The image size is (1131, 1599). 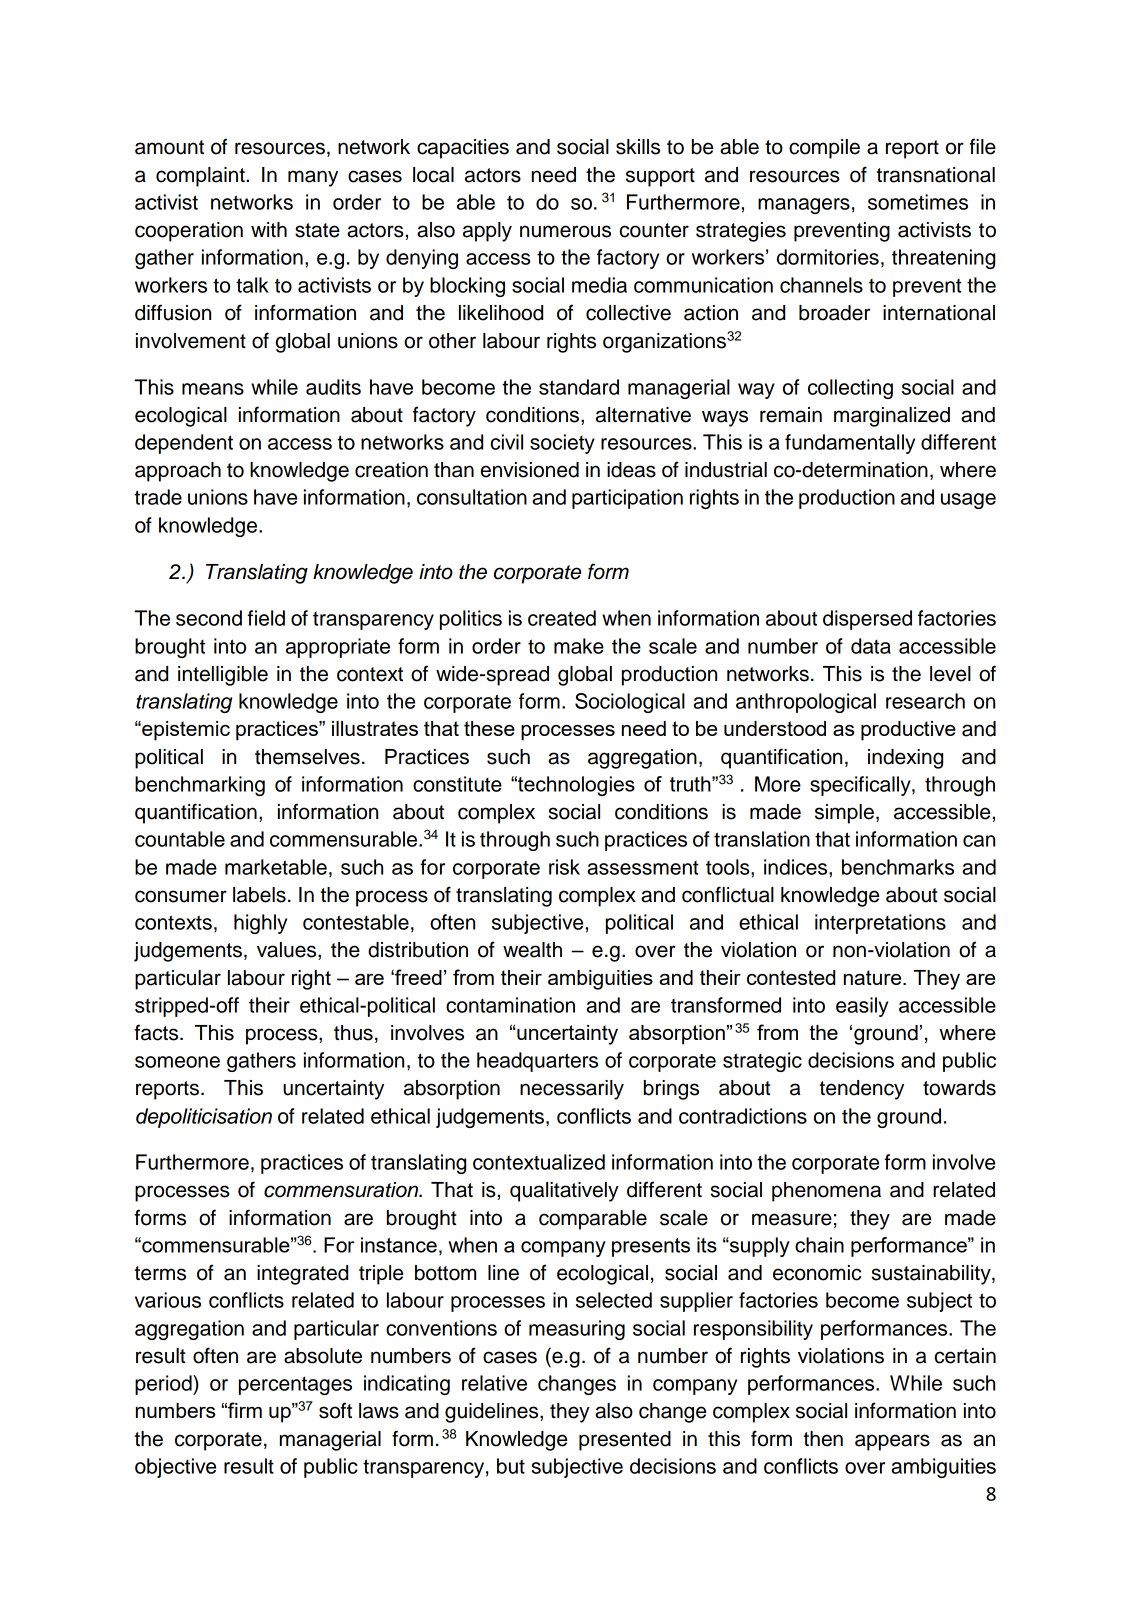 What do you see at coordinates (266, 618) in the screenshot?
I see `field` at bounding box center [266, 618].
